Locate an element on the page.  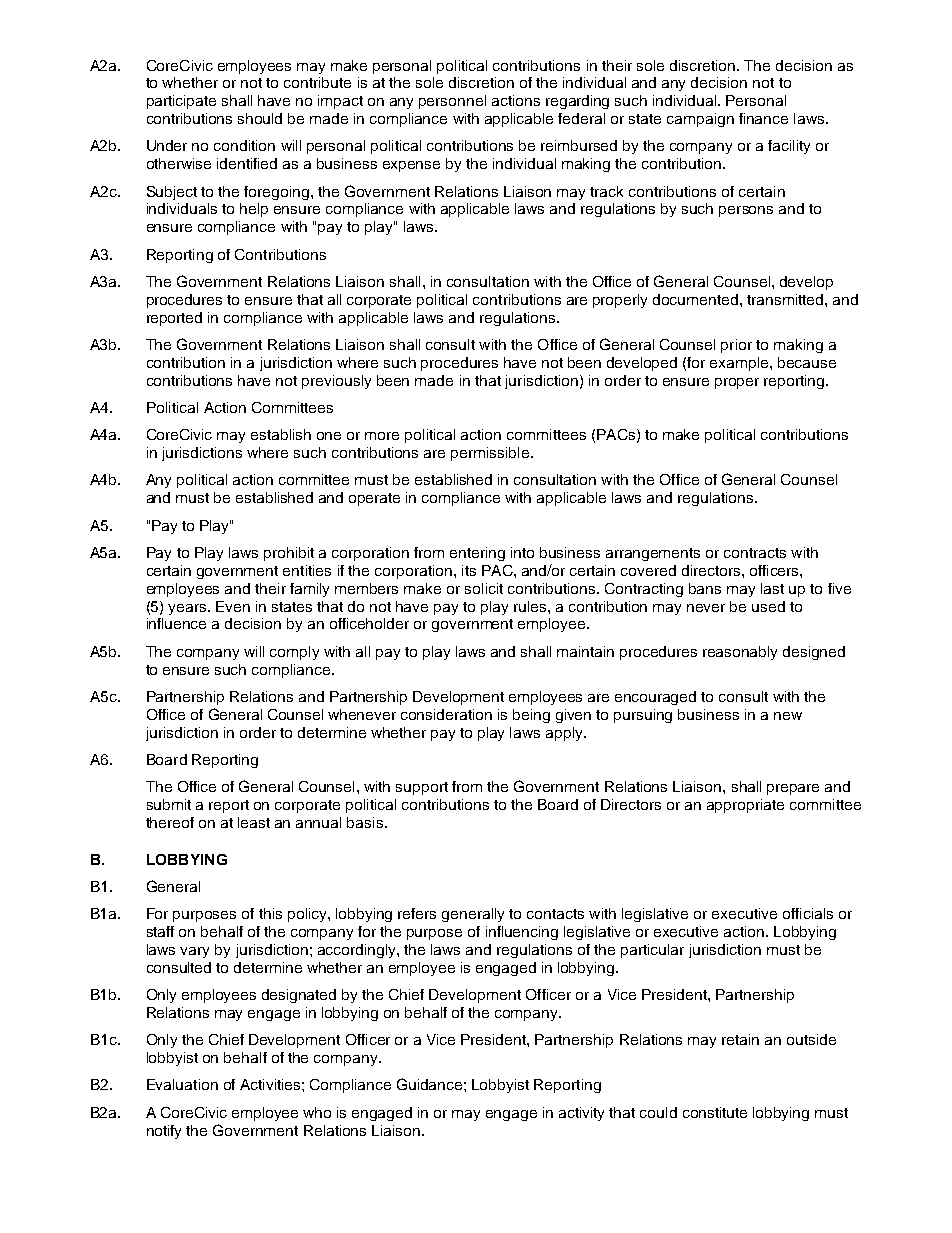
being is located at coordinates (531, 716).
